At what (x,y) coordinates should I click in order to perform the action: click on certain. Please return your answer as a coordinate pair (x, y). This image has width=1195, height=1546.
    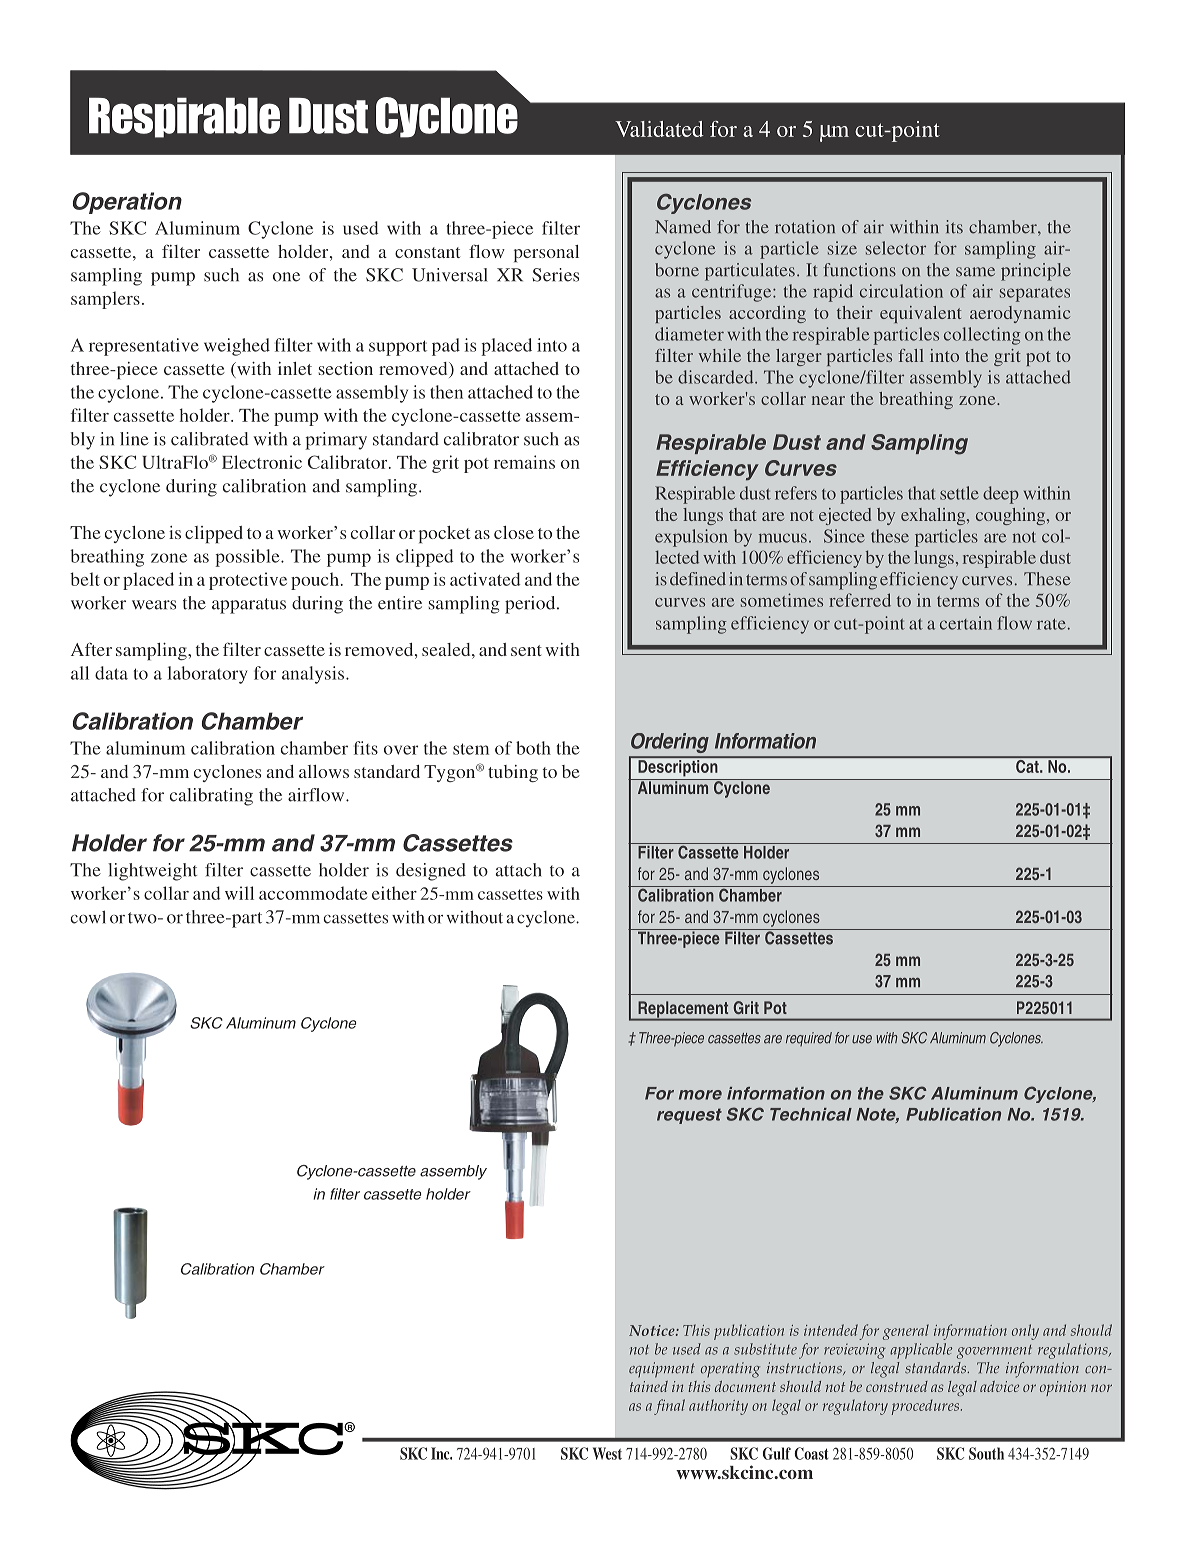
    Looking at the image, I should click on (966, 623).
